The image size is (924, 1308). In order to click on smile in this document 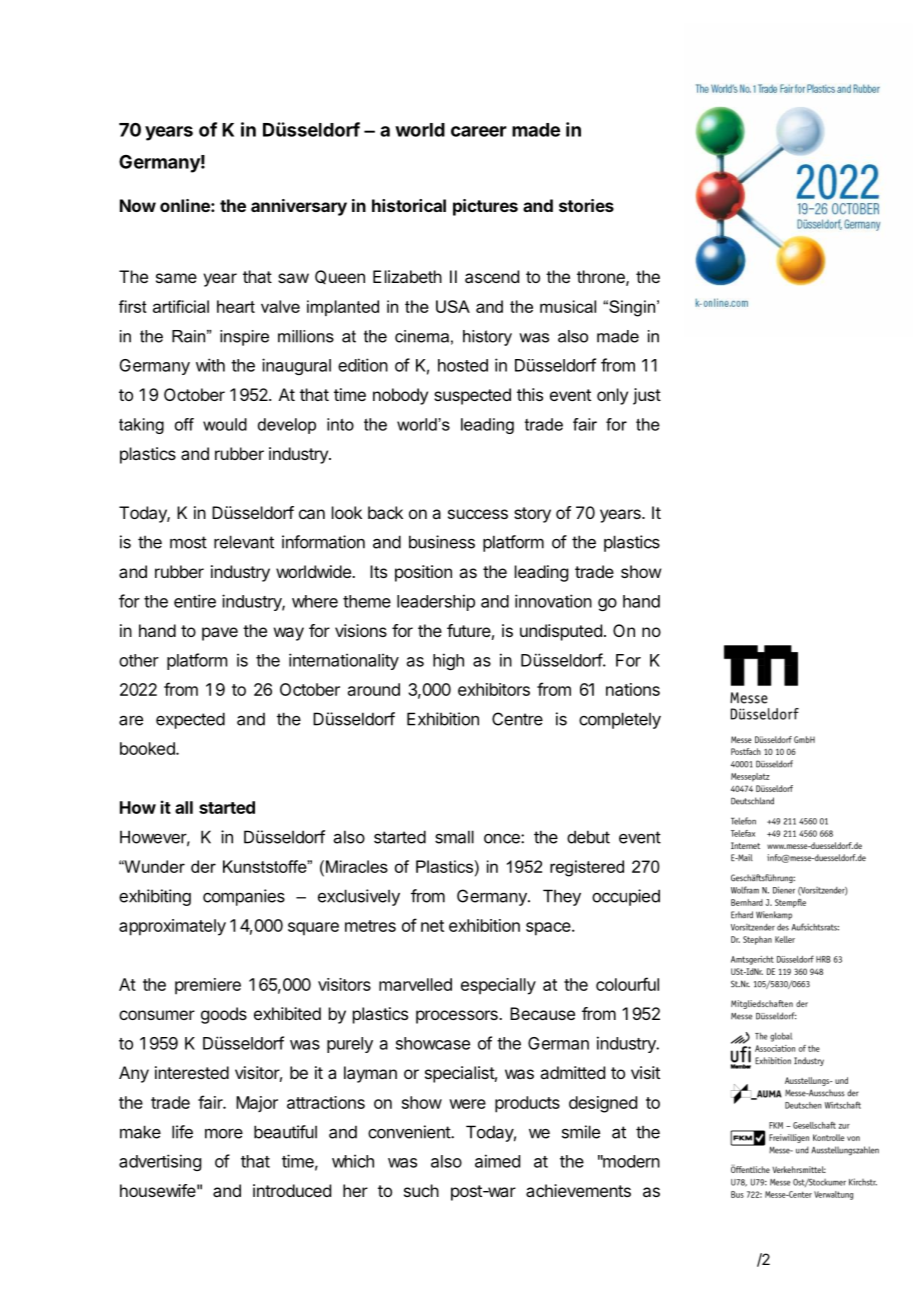, I will do `click(581, 1132)`.
